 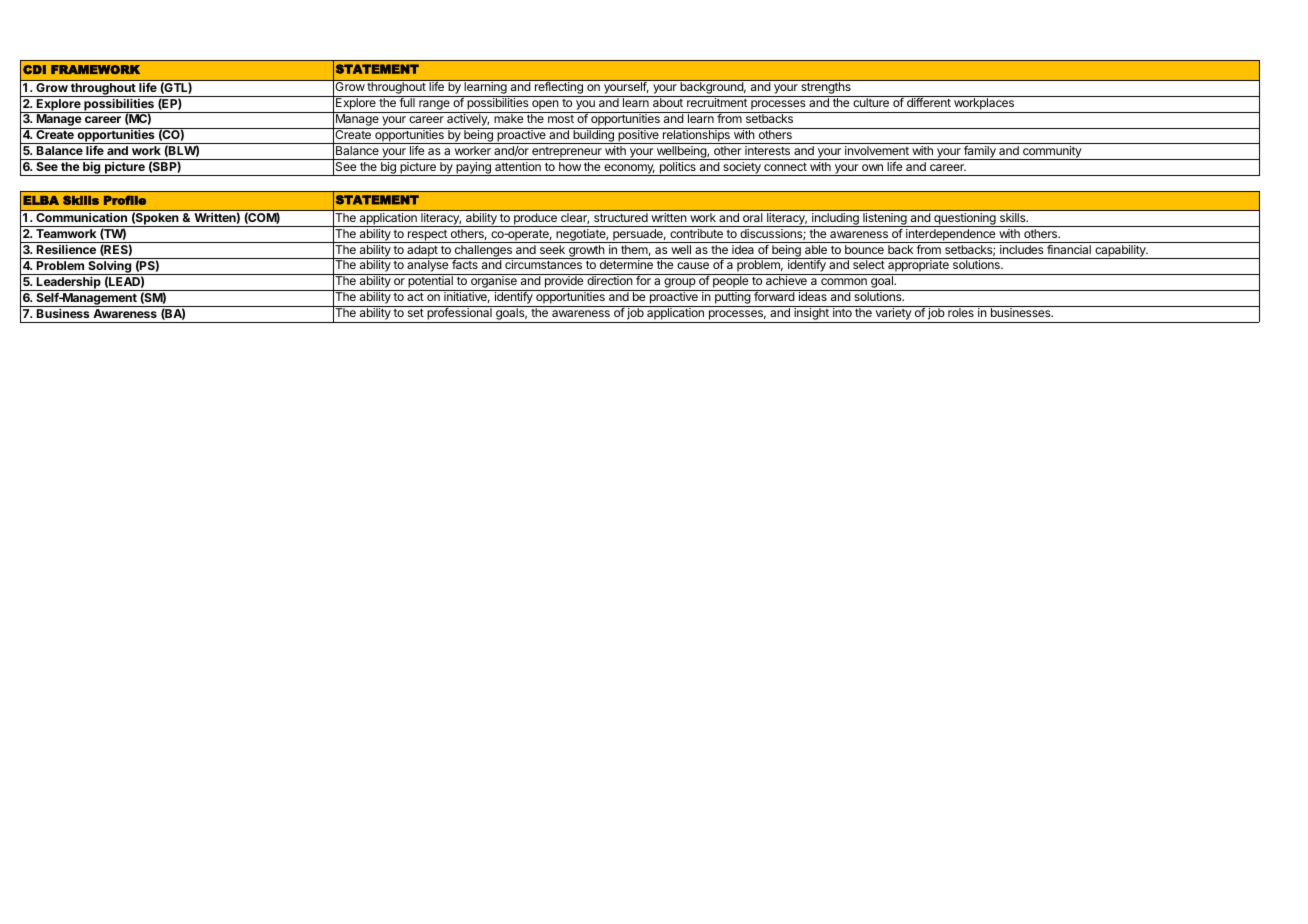 What do you see at coordinates (125, 200) in the screenshot?
I see `Profile` at bounding box center [125, 200].
